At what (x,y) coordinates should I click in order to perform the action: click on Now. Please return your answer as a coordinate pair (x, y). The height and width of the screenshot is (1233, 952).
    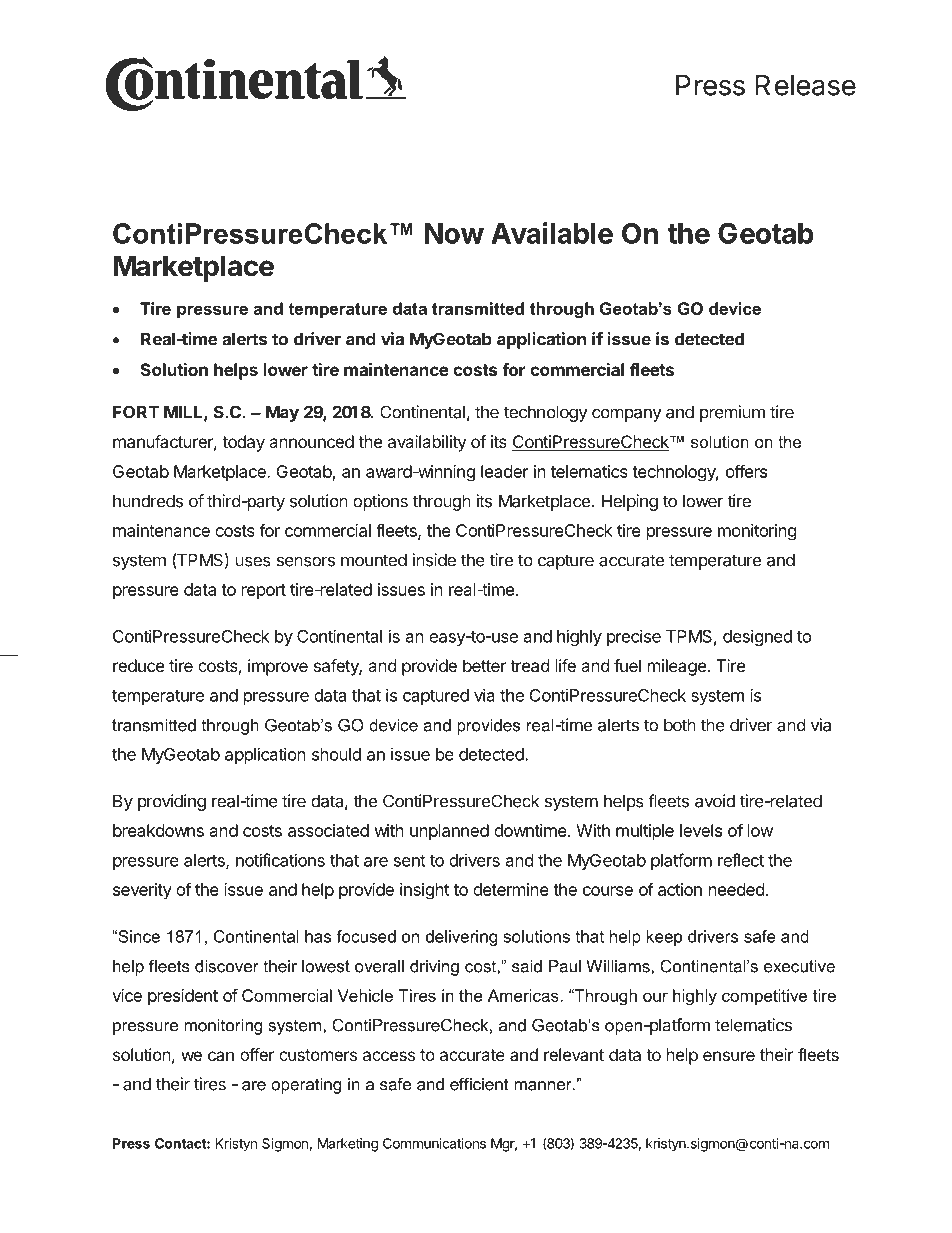
    Looking at the image, I should click on (454, 233).
